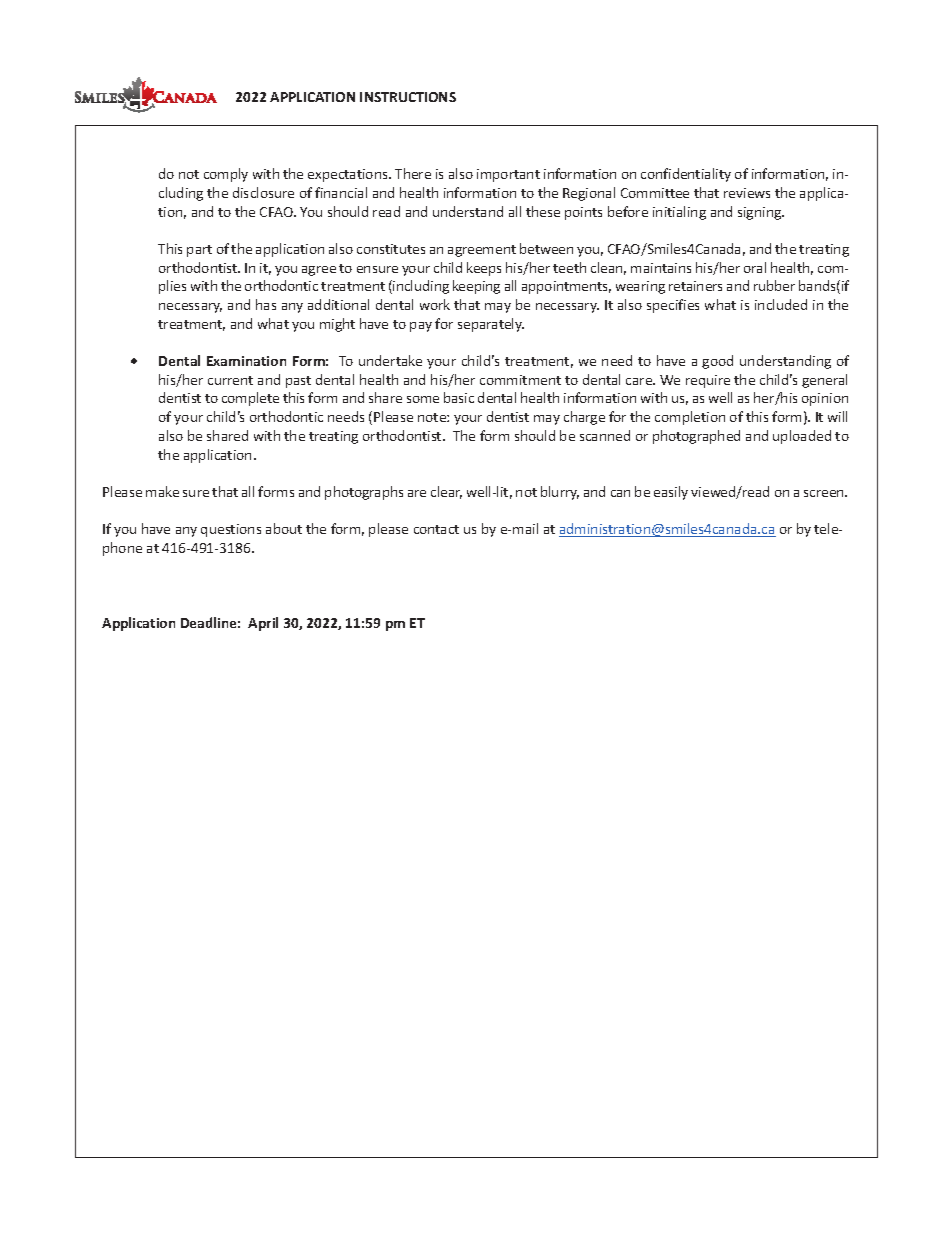 The height and width of the document is (1233, 952). I want to click on clear, so click(446, 492).
